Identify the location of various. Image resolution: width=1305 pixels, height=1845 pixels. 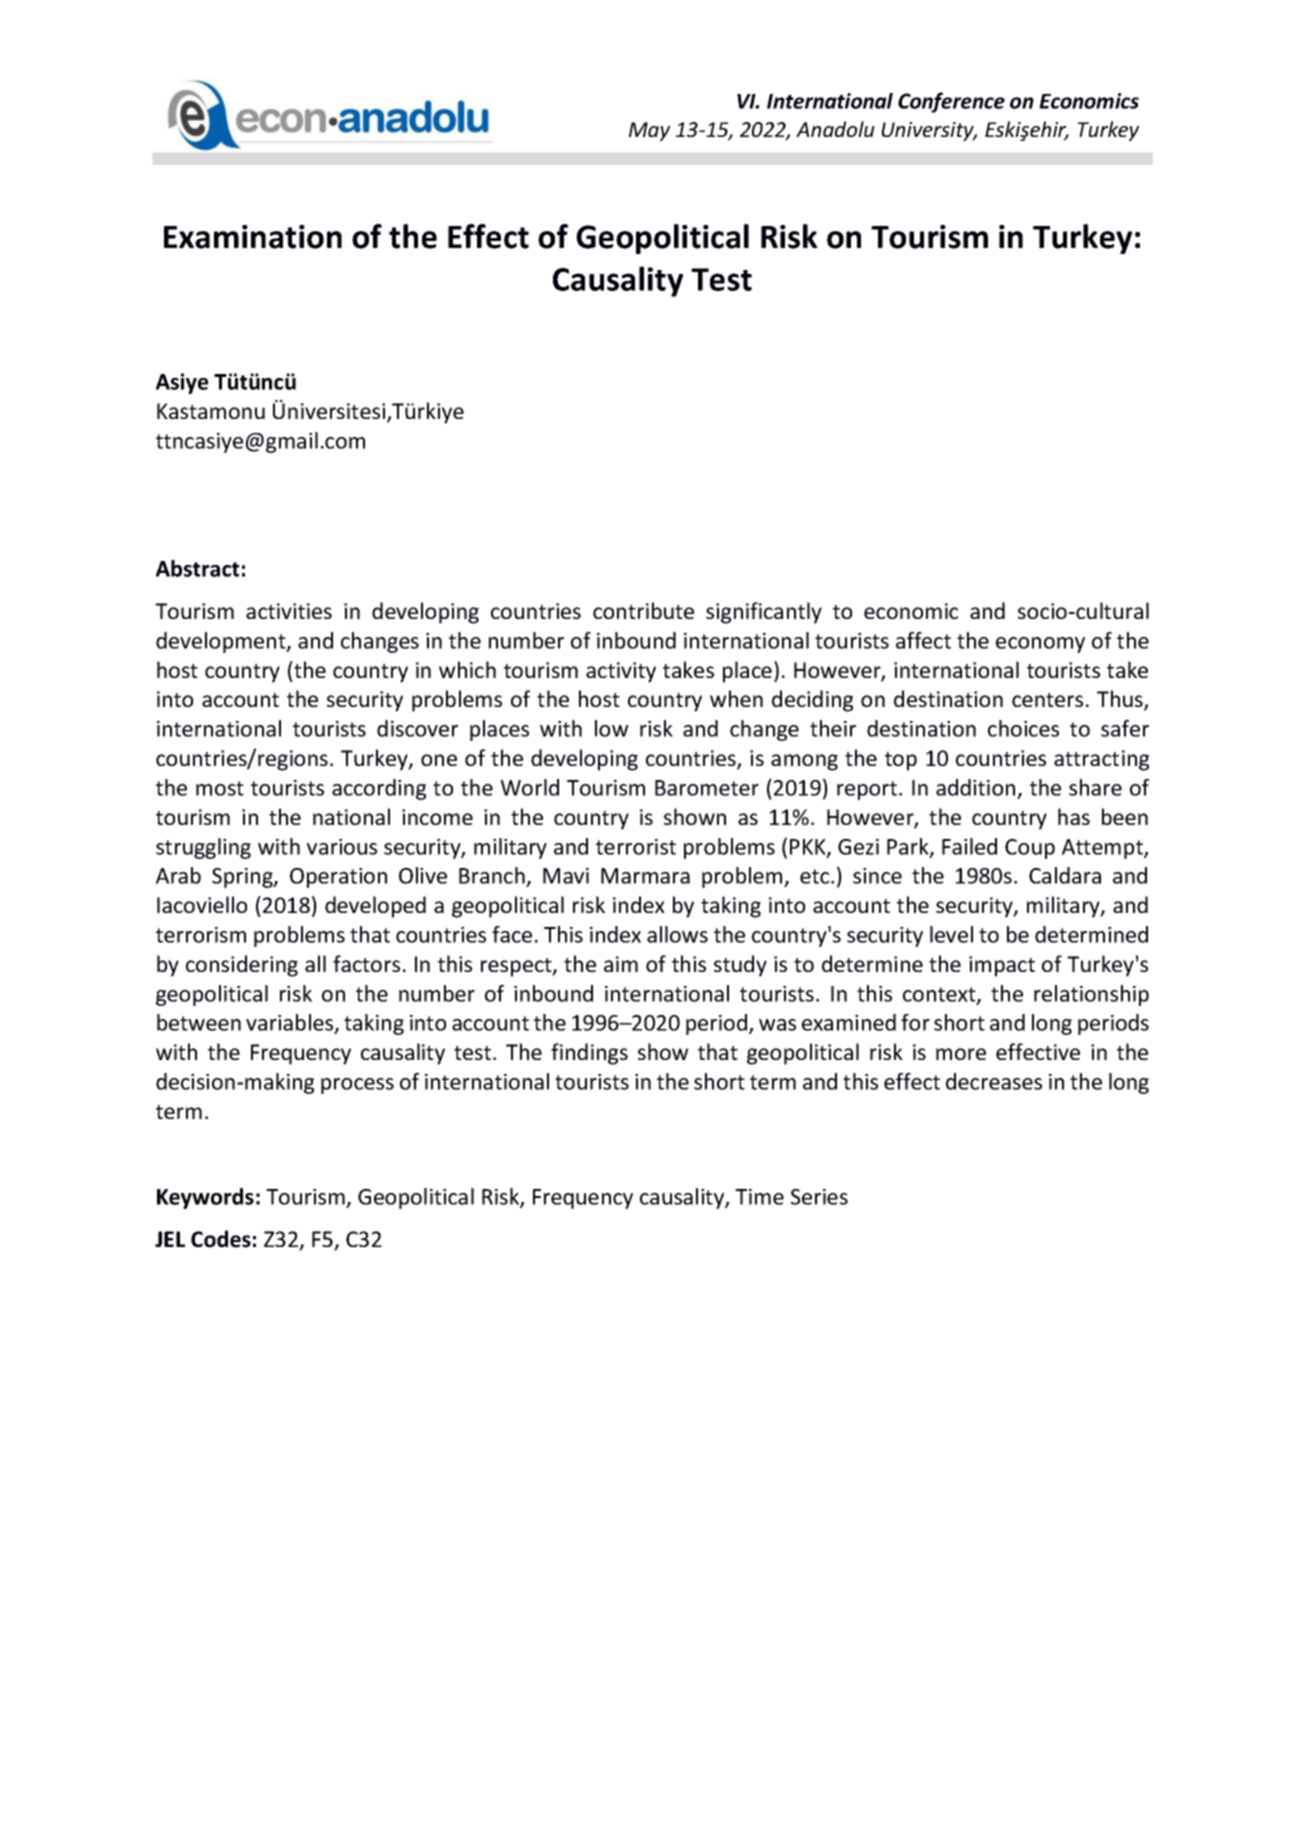
(342, 847).
